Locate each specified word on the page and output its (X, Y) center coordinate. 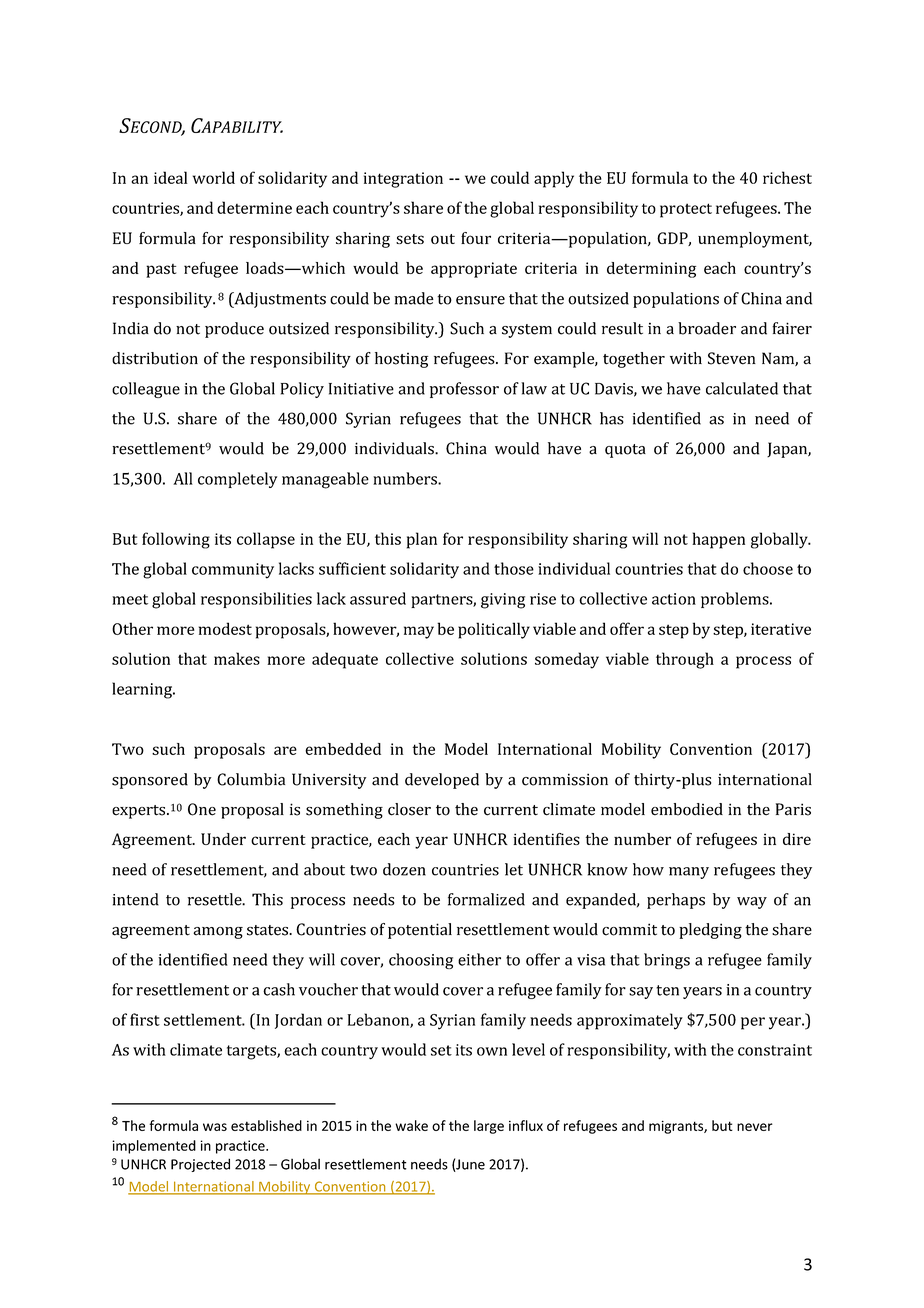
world (214, 177)
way (752, 903)
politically (494, 630)
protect (686, 210)
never (755, 1127)
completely (237, 480)
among (218, 933)
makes (237, 658)
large (489, 1127)
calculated (742, 388)
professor (464, 390)
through (685, 660)
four (476, 238)
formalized (486, 899)
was (215, 1127)
